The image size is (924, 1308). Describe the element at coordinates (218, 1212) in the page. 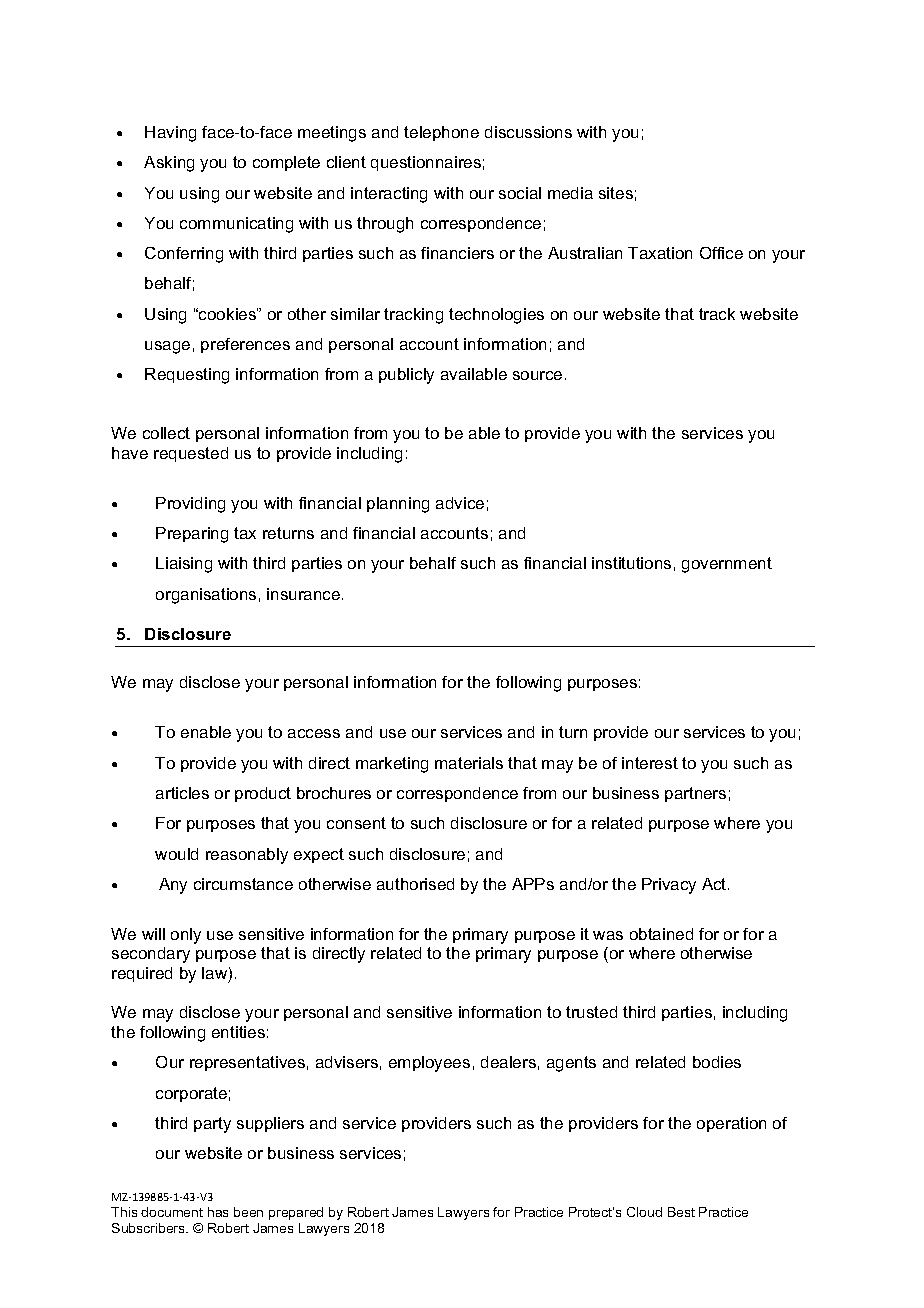

I see `has` at that location.
